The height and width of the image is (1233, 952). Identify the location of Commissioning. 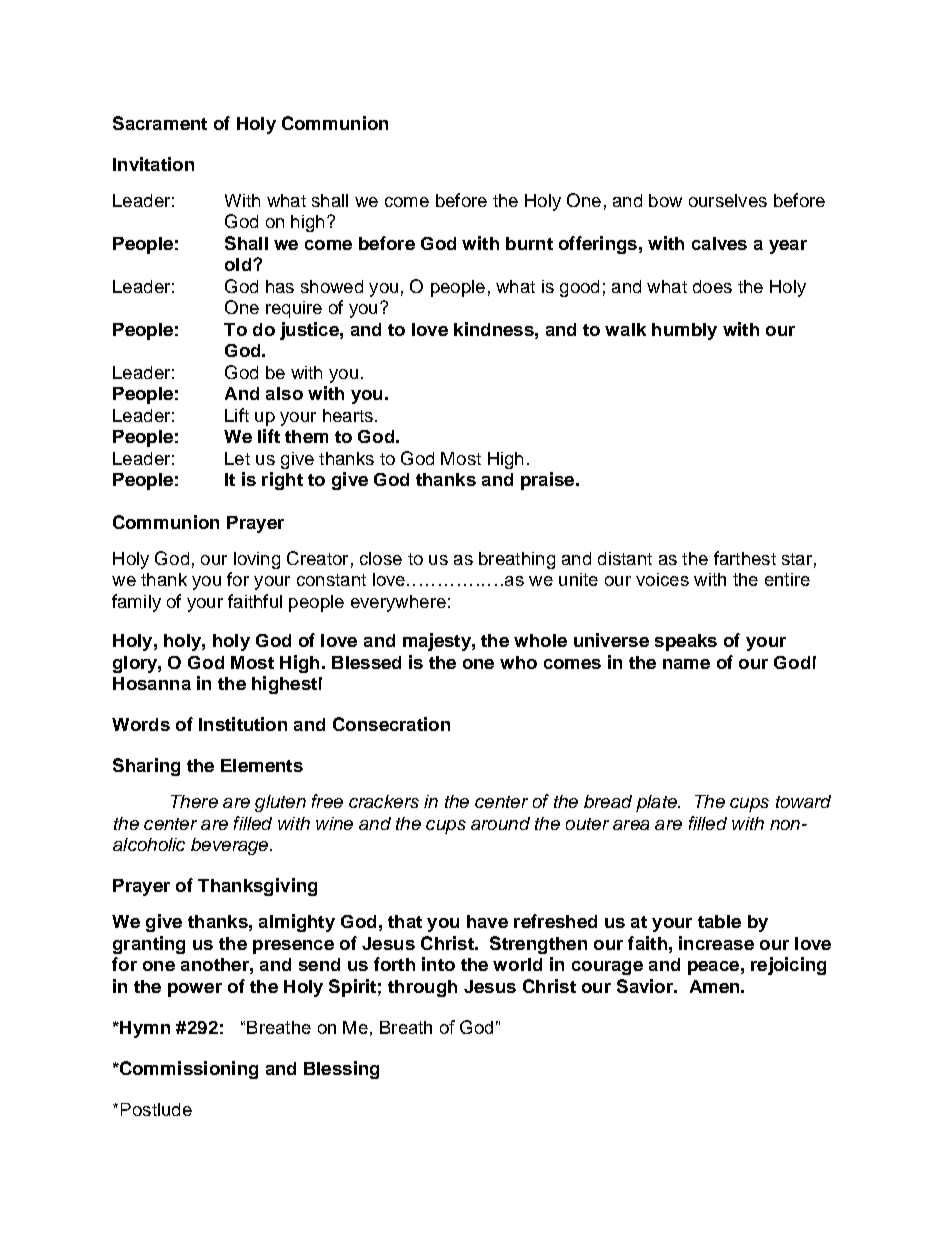
(188, 1070).
